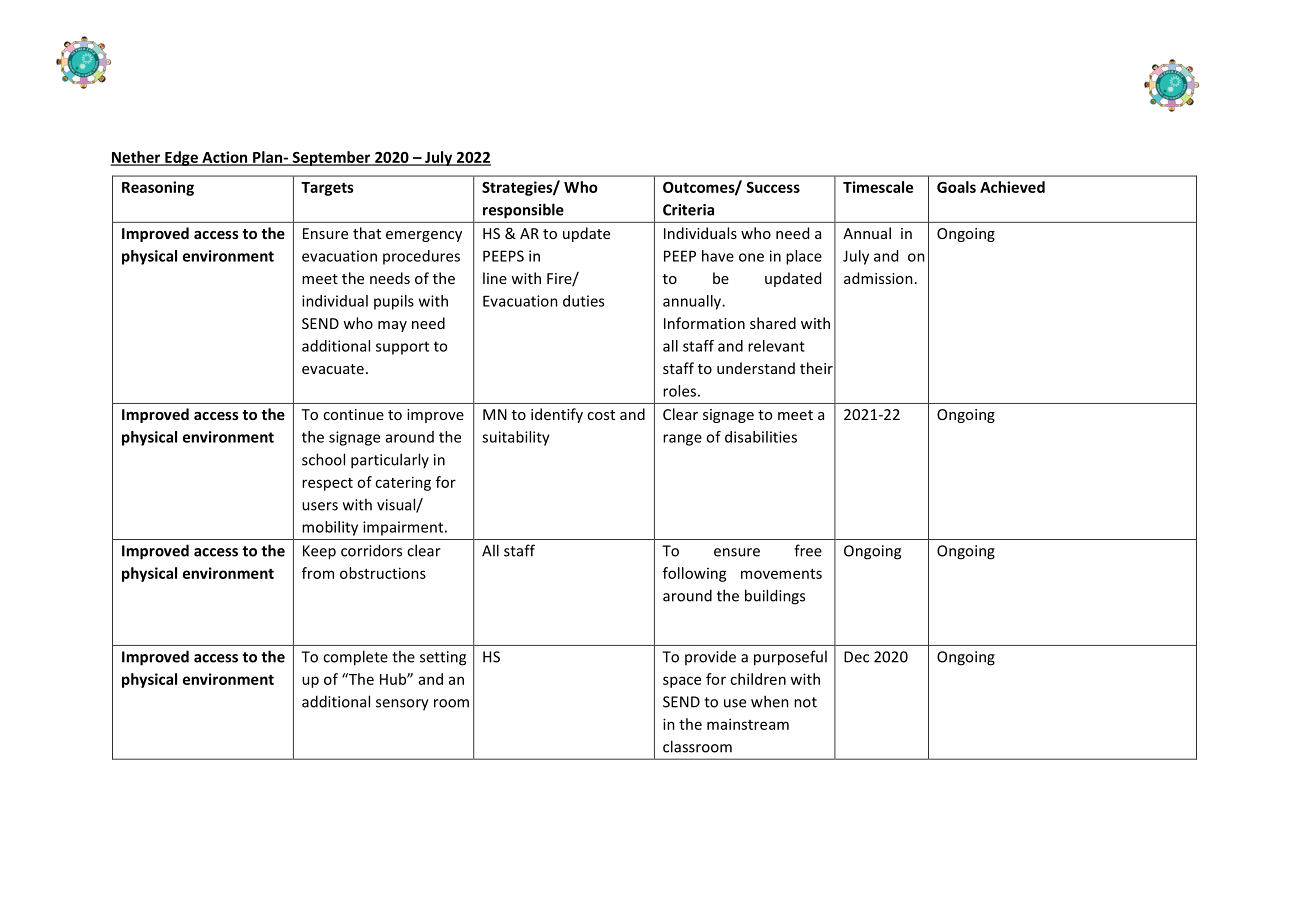 The width and height of the screenshot is (1308, 924). What do you see at coordinates (808, 550) in the screenshot?
I see `free` at bounding box center [808, 550].
